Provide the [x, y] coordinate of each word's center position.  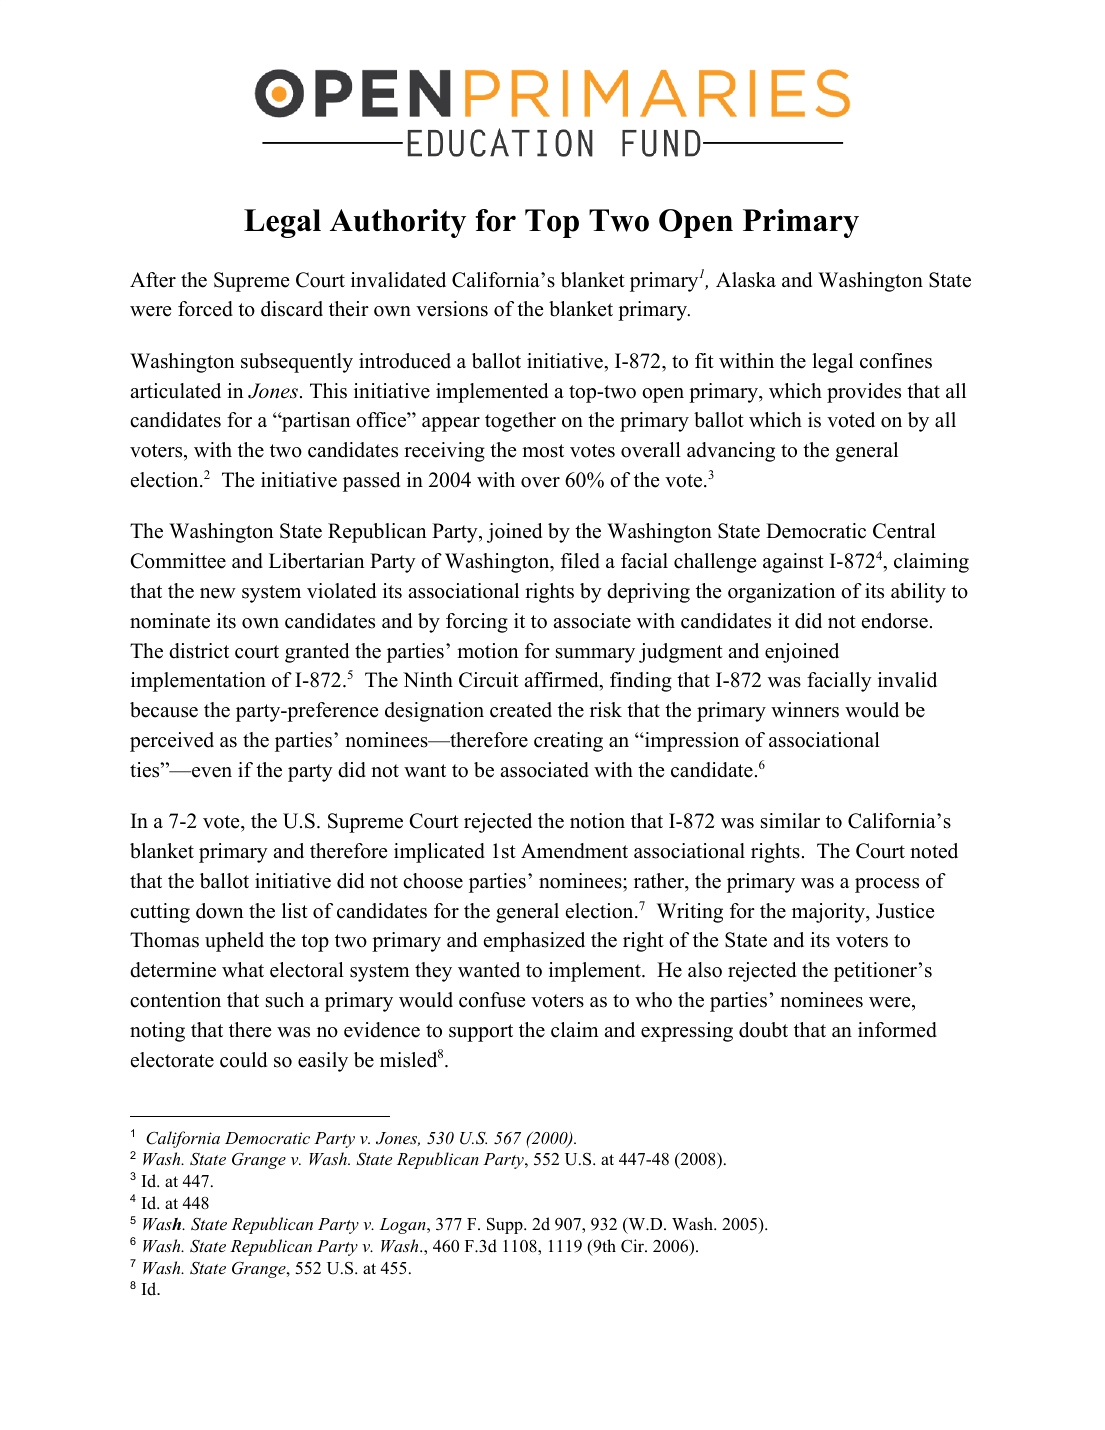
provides [864, 393]
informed [897, 1030]
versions [452, 309]
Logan [404, 1226]
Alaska [746, 280]
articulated [175, 391]
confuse [492, 1000]
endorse [895, 621]
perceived [172, 742]
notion [597, 821]
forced [205, 309]
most [543, 451]
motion [488, 651]
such [285, 1000]
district [199, 651]
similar [790, 821]
